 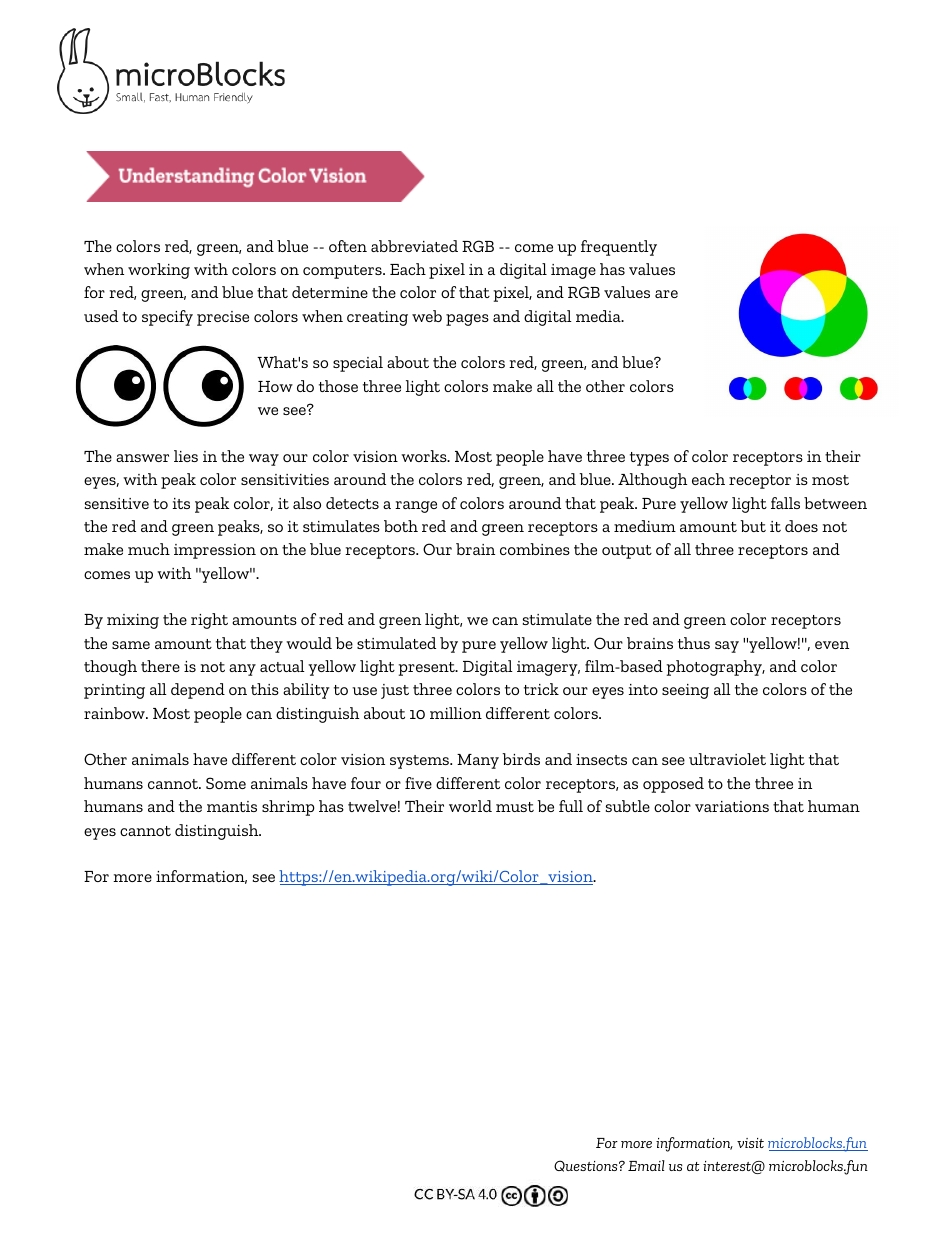 What do you see at coordinates (535, 549) in the screenshot?
I see `combines` at bounding box center [535, 549].
